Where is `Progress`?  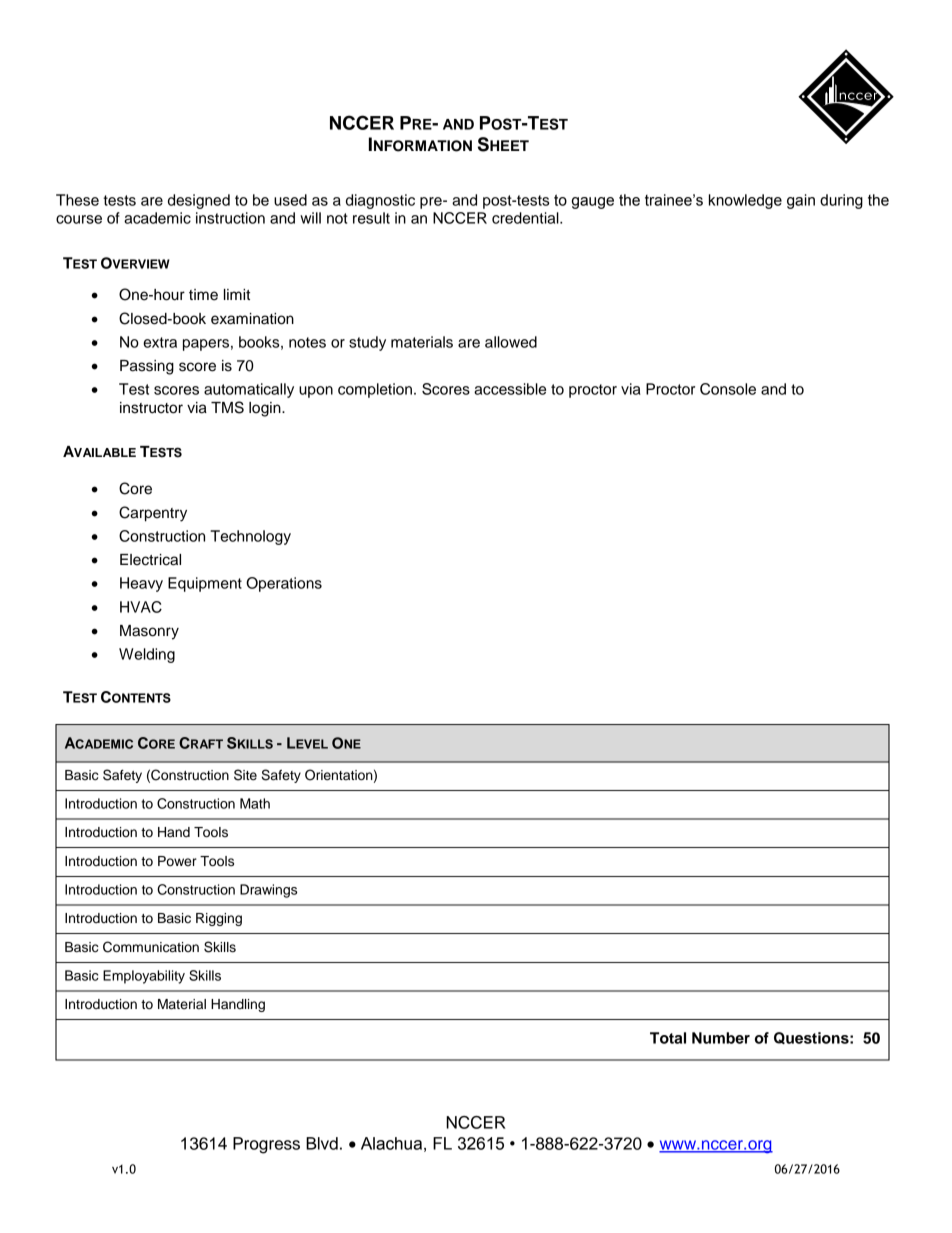 Progress is located at coordinates (266, 1145).
